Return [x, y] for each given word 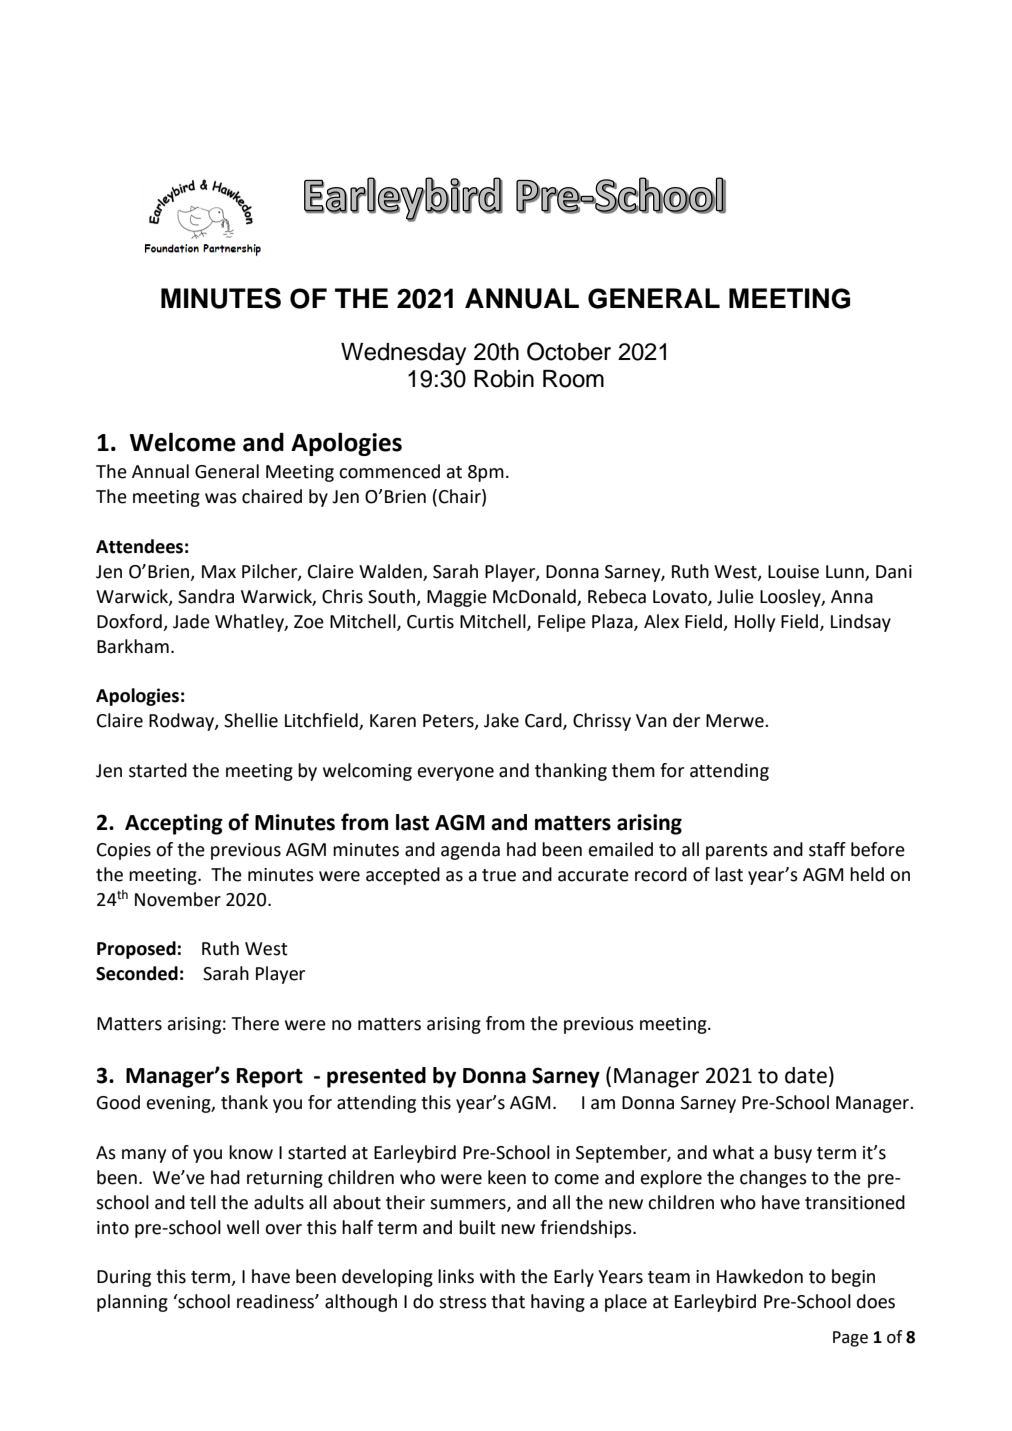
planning [132, 1303]
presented [376, 1077]
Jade [191, 621]
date [806, 1075]
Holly [755, 623]
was [221, 498]
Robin [504, 379]
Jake [501, 720]
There [255, 1023]
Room [573, 379]
